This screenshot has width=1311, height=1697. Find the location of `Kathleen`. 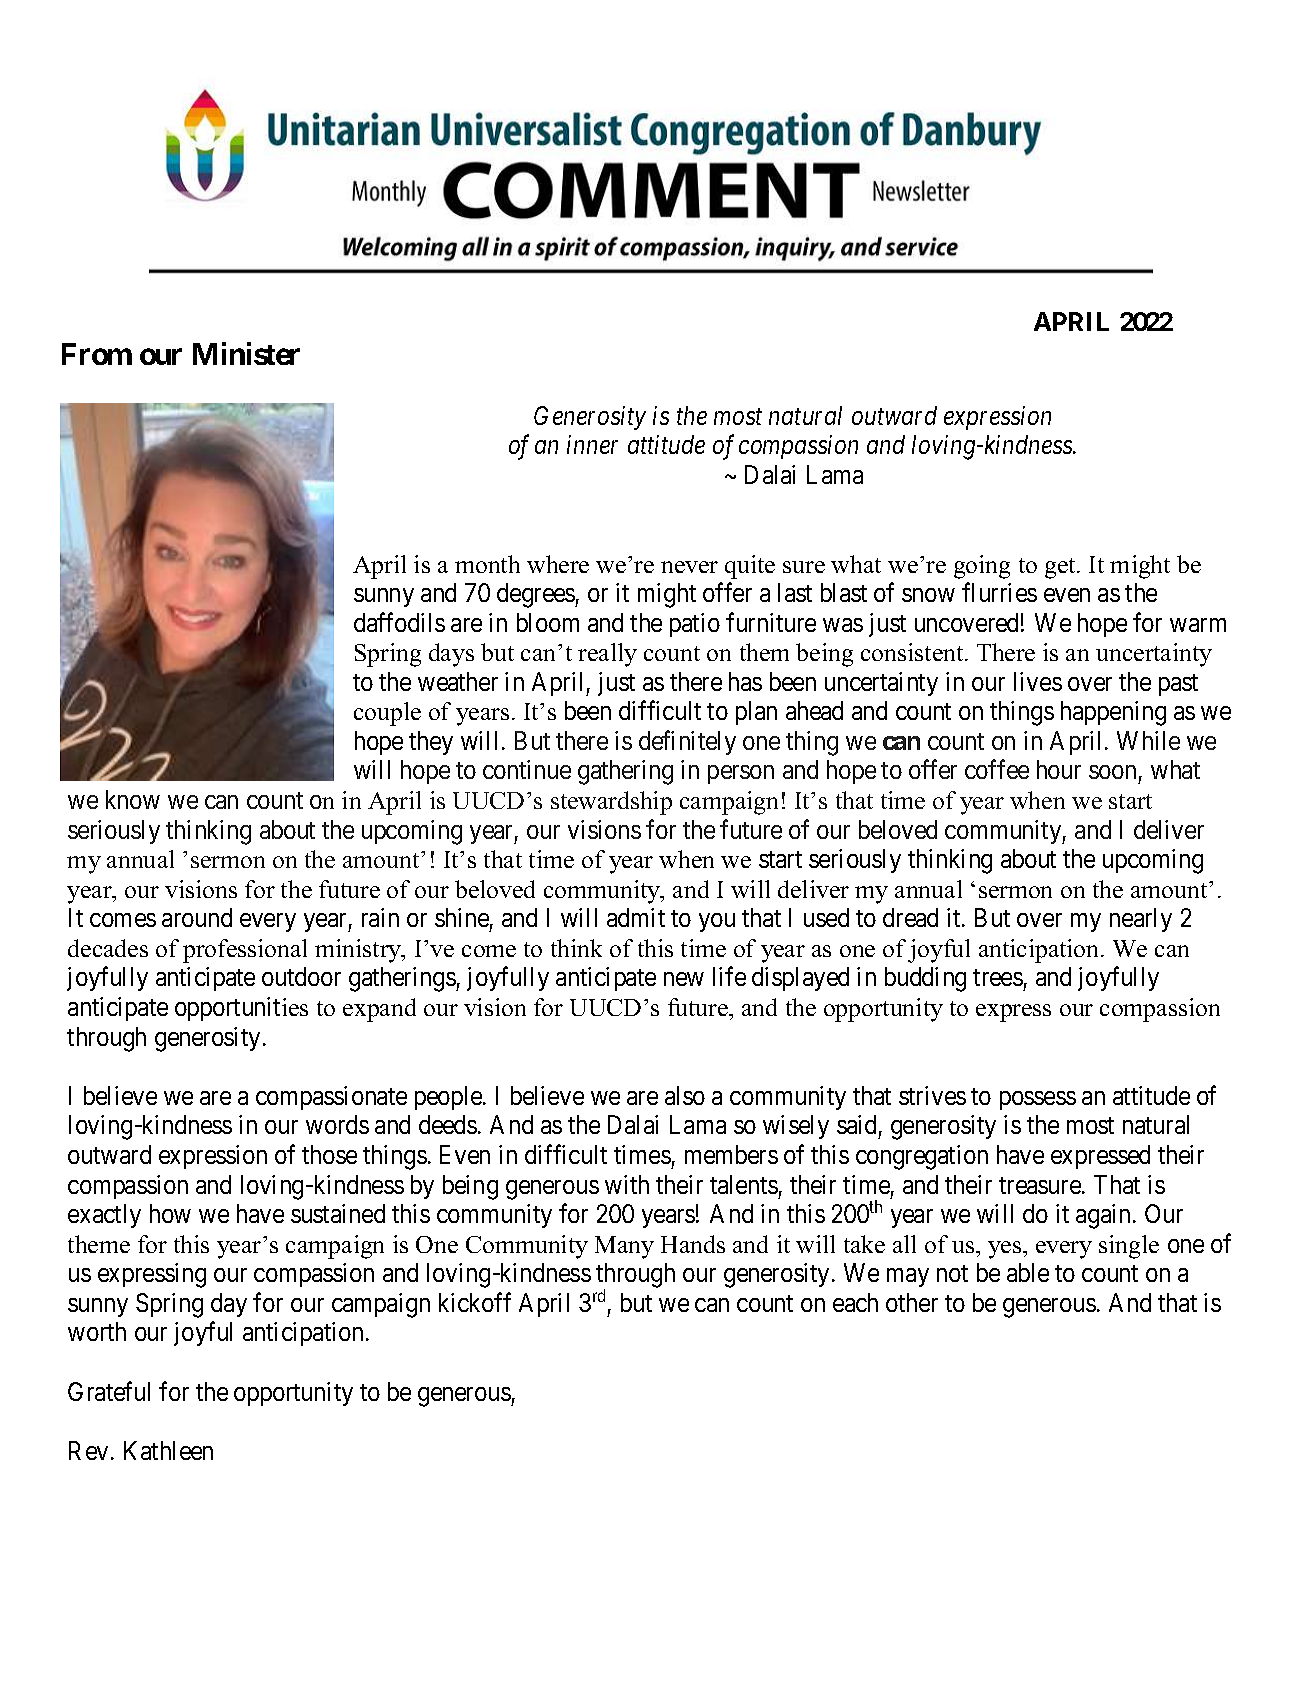

Kathleen is located at coordinates (168, 1450).
